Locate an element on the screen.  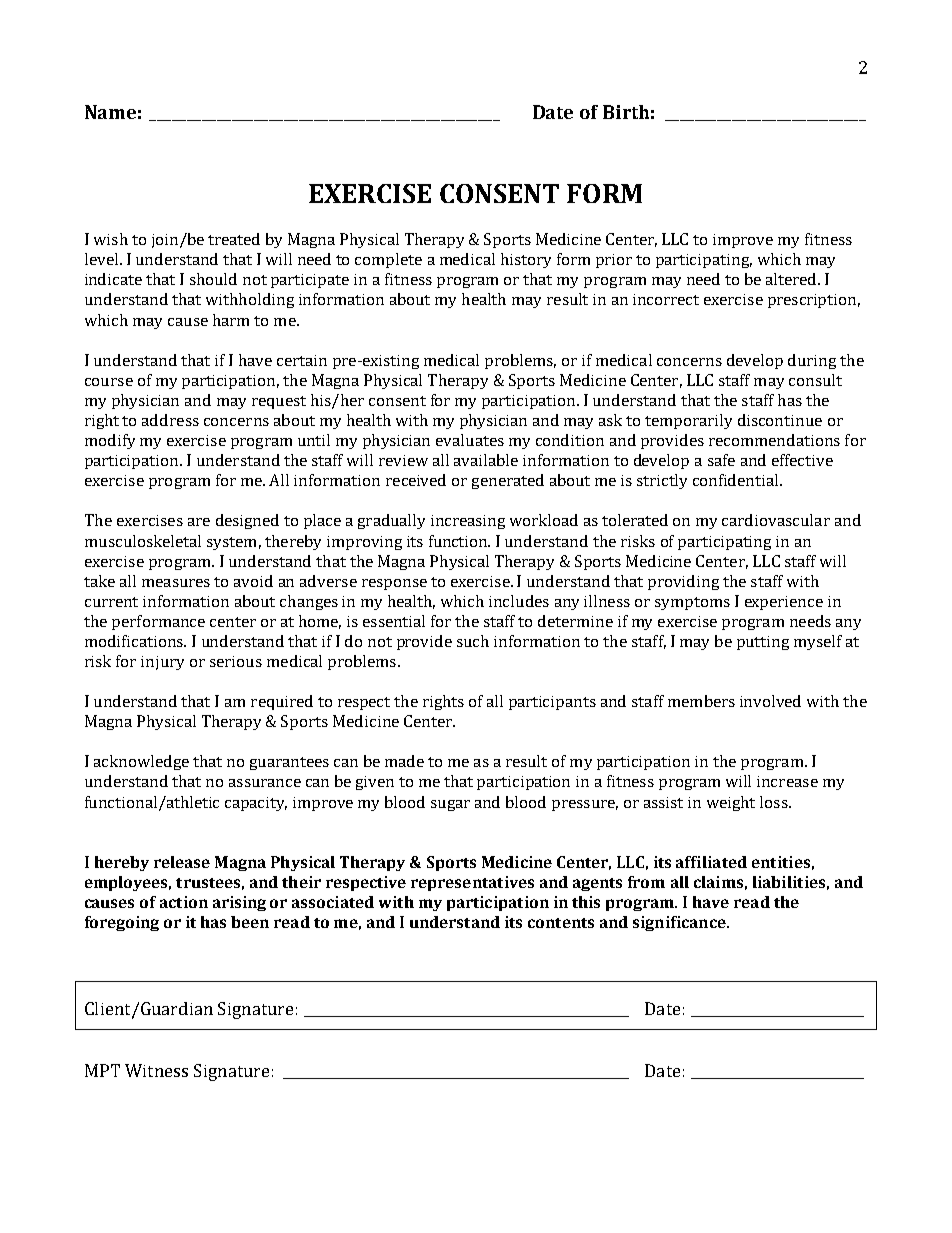
history is located at coordinates (526, 260).
